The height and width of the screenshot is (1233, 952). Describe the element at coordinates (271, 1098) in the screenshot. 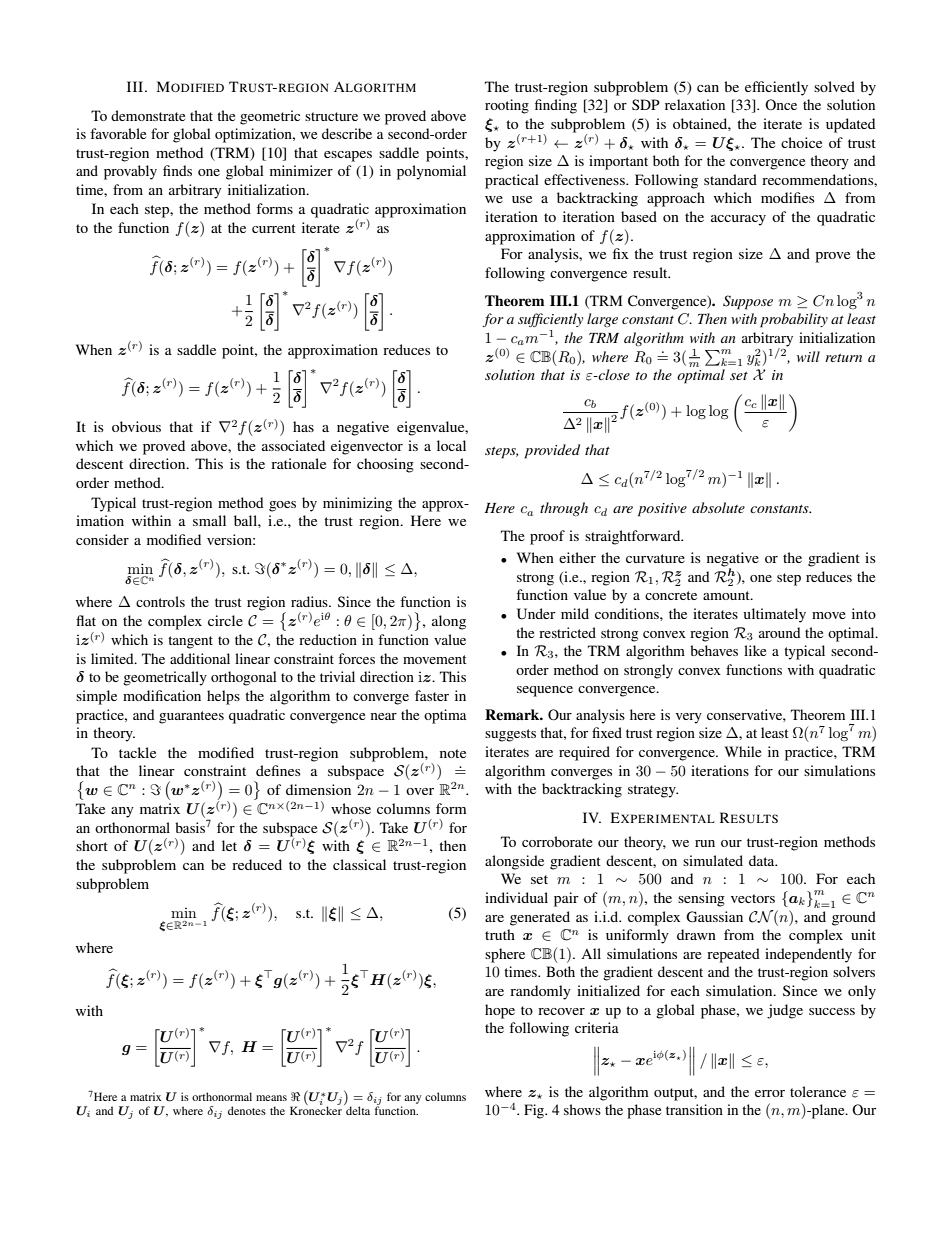

I see `means` at that location.
